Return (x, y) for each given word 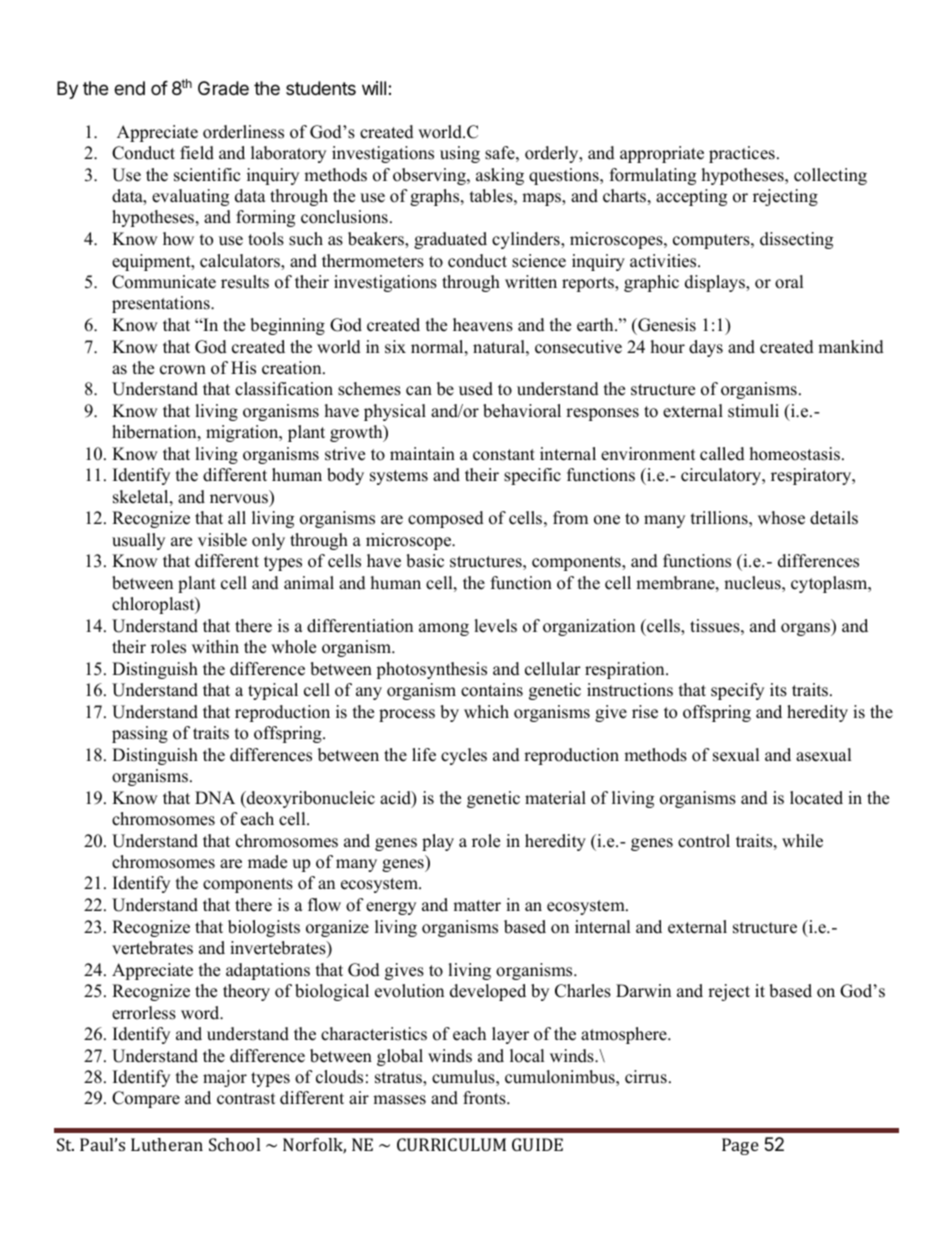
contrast (246, 1099)
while (802, 841)
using (460, 154)
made (267, 862)
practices (742, 154)
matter (477, 906)
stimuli (753, 411)
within (215, 646)
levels (495, 626)
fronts (485, 1098)
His (243, 368)
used (476, 389)
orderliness (243, 132)
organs (806, 629)
